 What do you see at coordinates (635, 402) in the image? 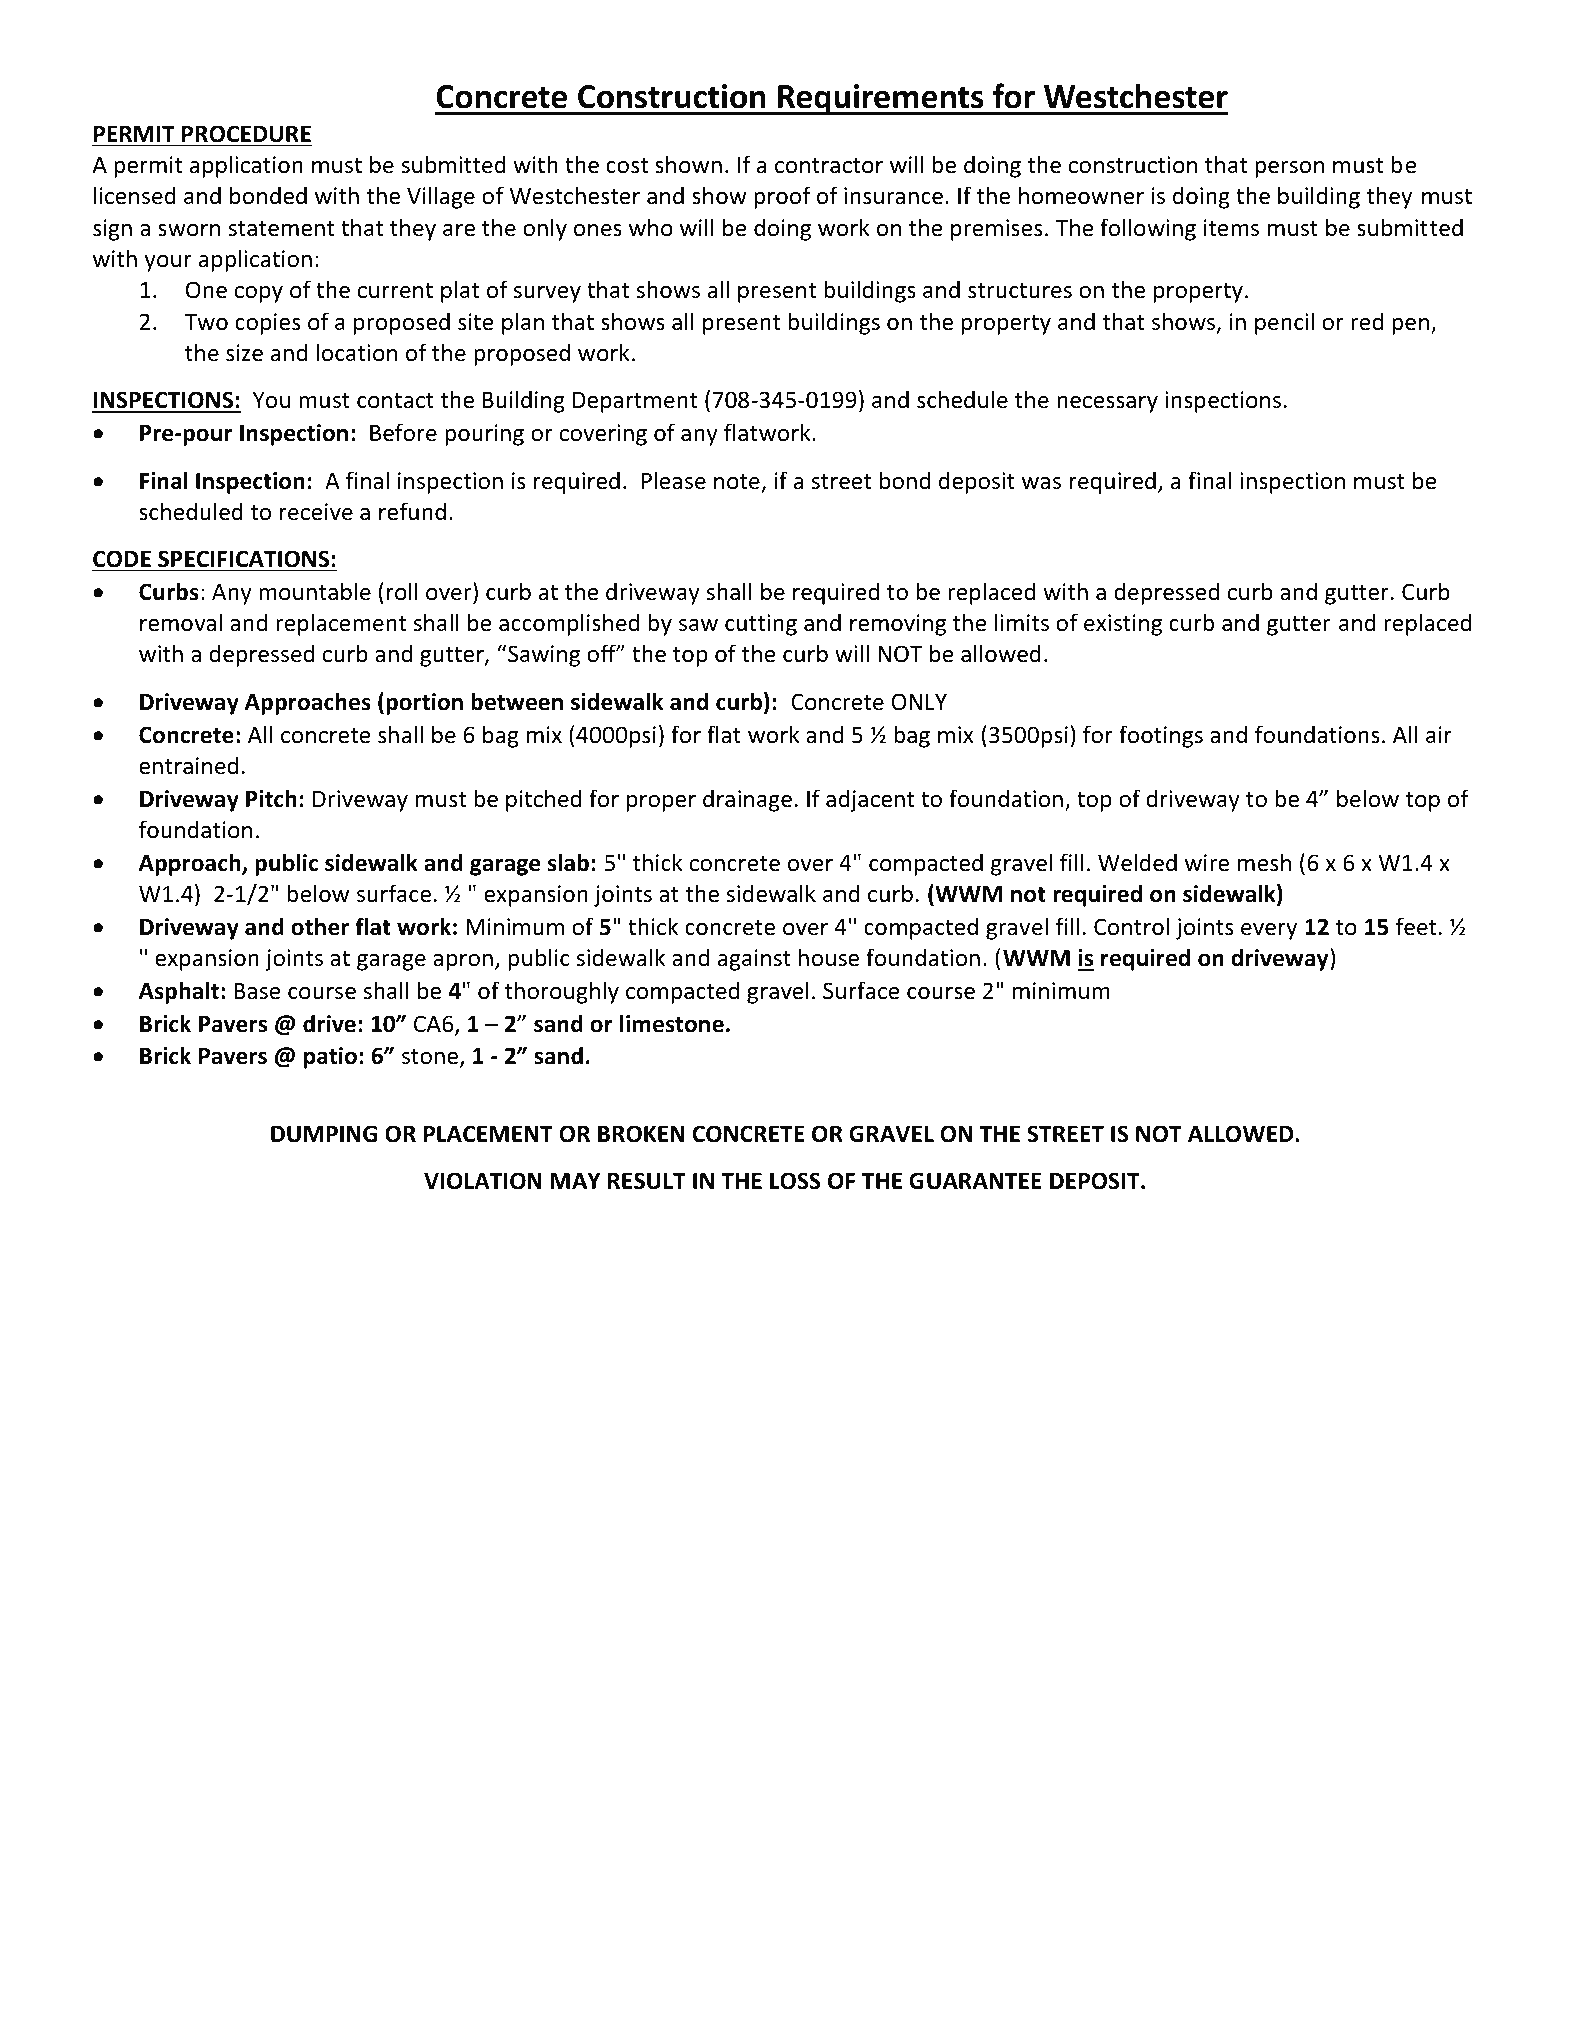
I see `Department` at bounding box center [635, 402].
